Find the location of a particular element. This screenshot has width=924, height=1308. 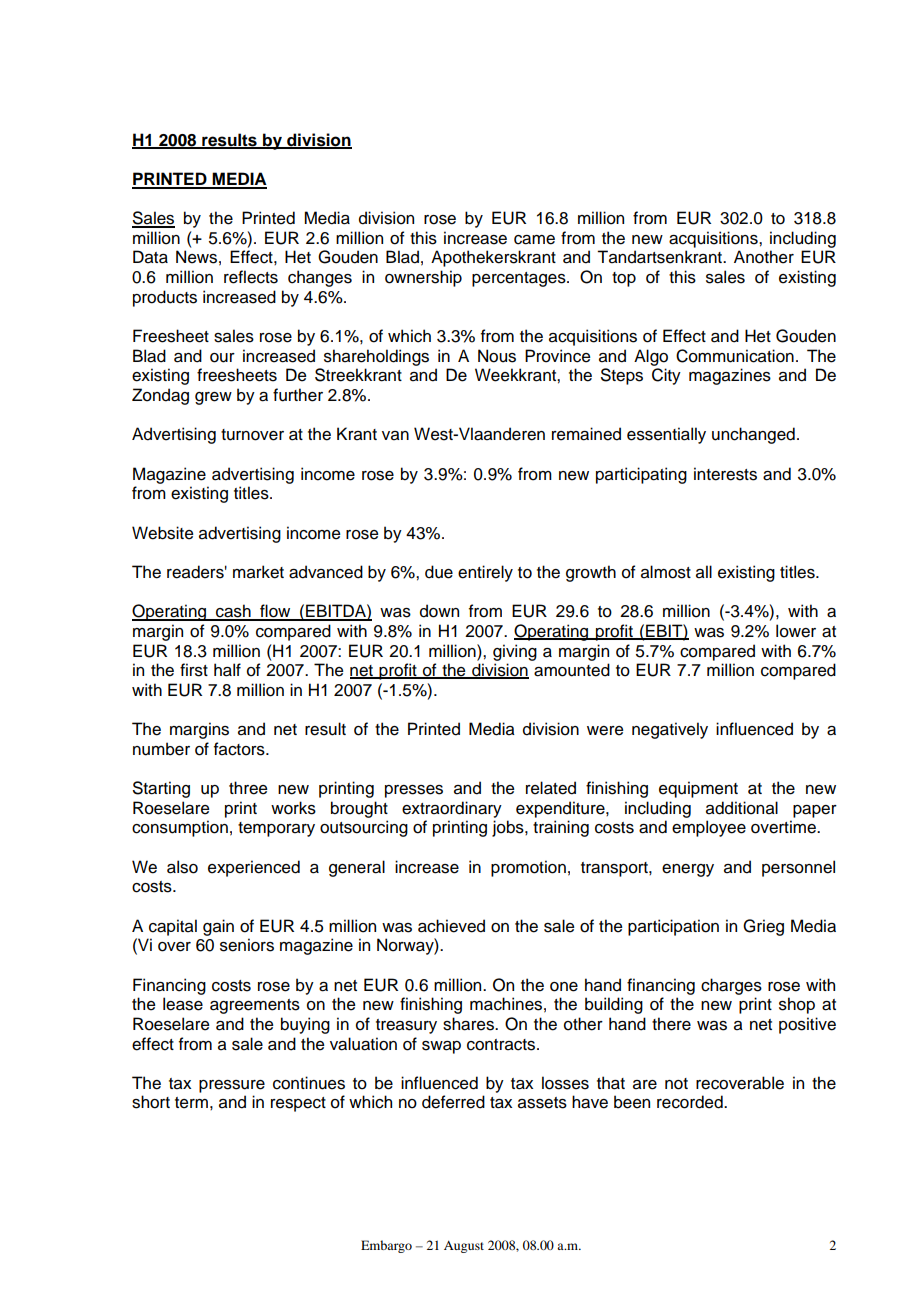

top is located at coordinates (624, 279).
